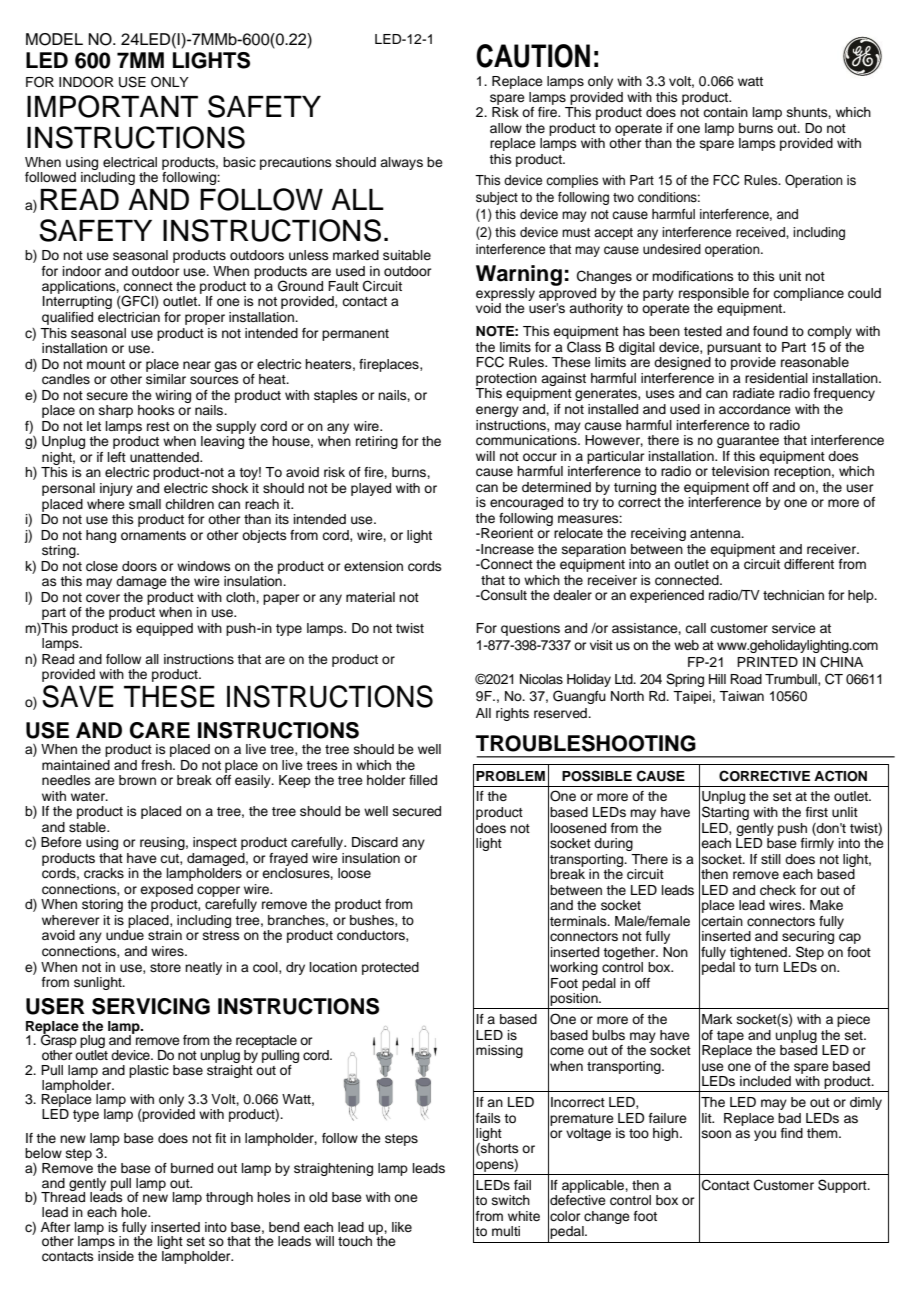 This screenshot has width=924, height=1308. Describe the element at coordinates (506, 128) in the screenshot. I see `allow` at that location.
